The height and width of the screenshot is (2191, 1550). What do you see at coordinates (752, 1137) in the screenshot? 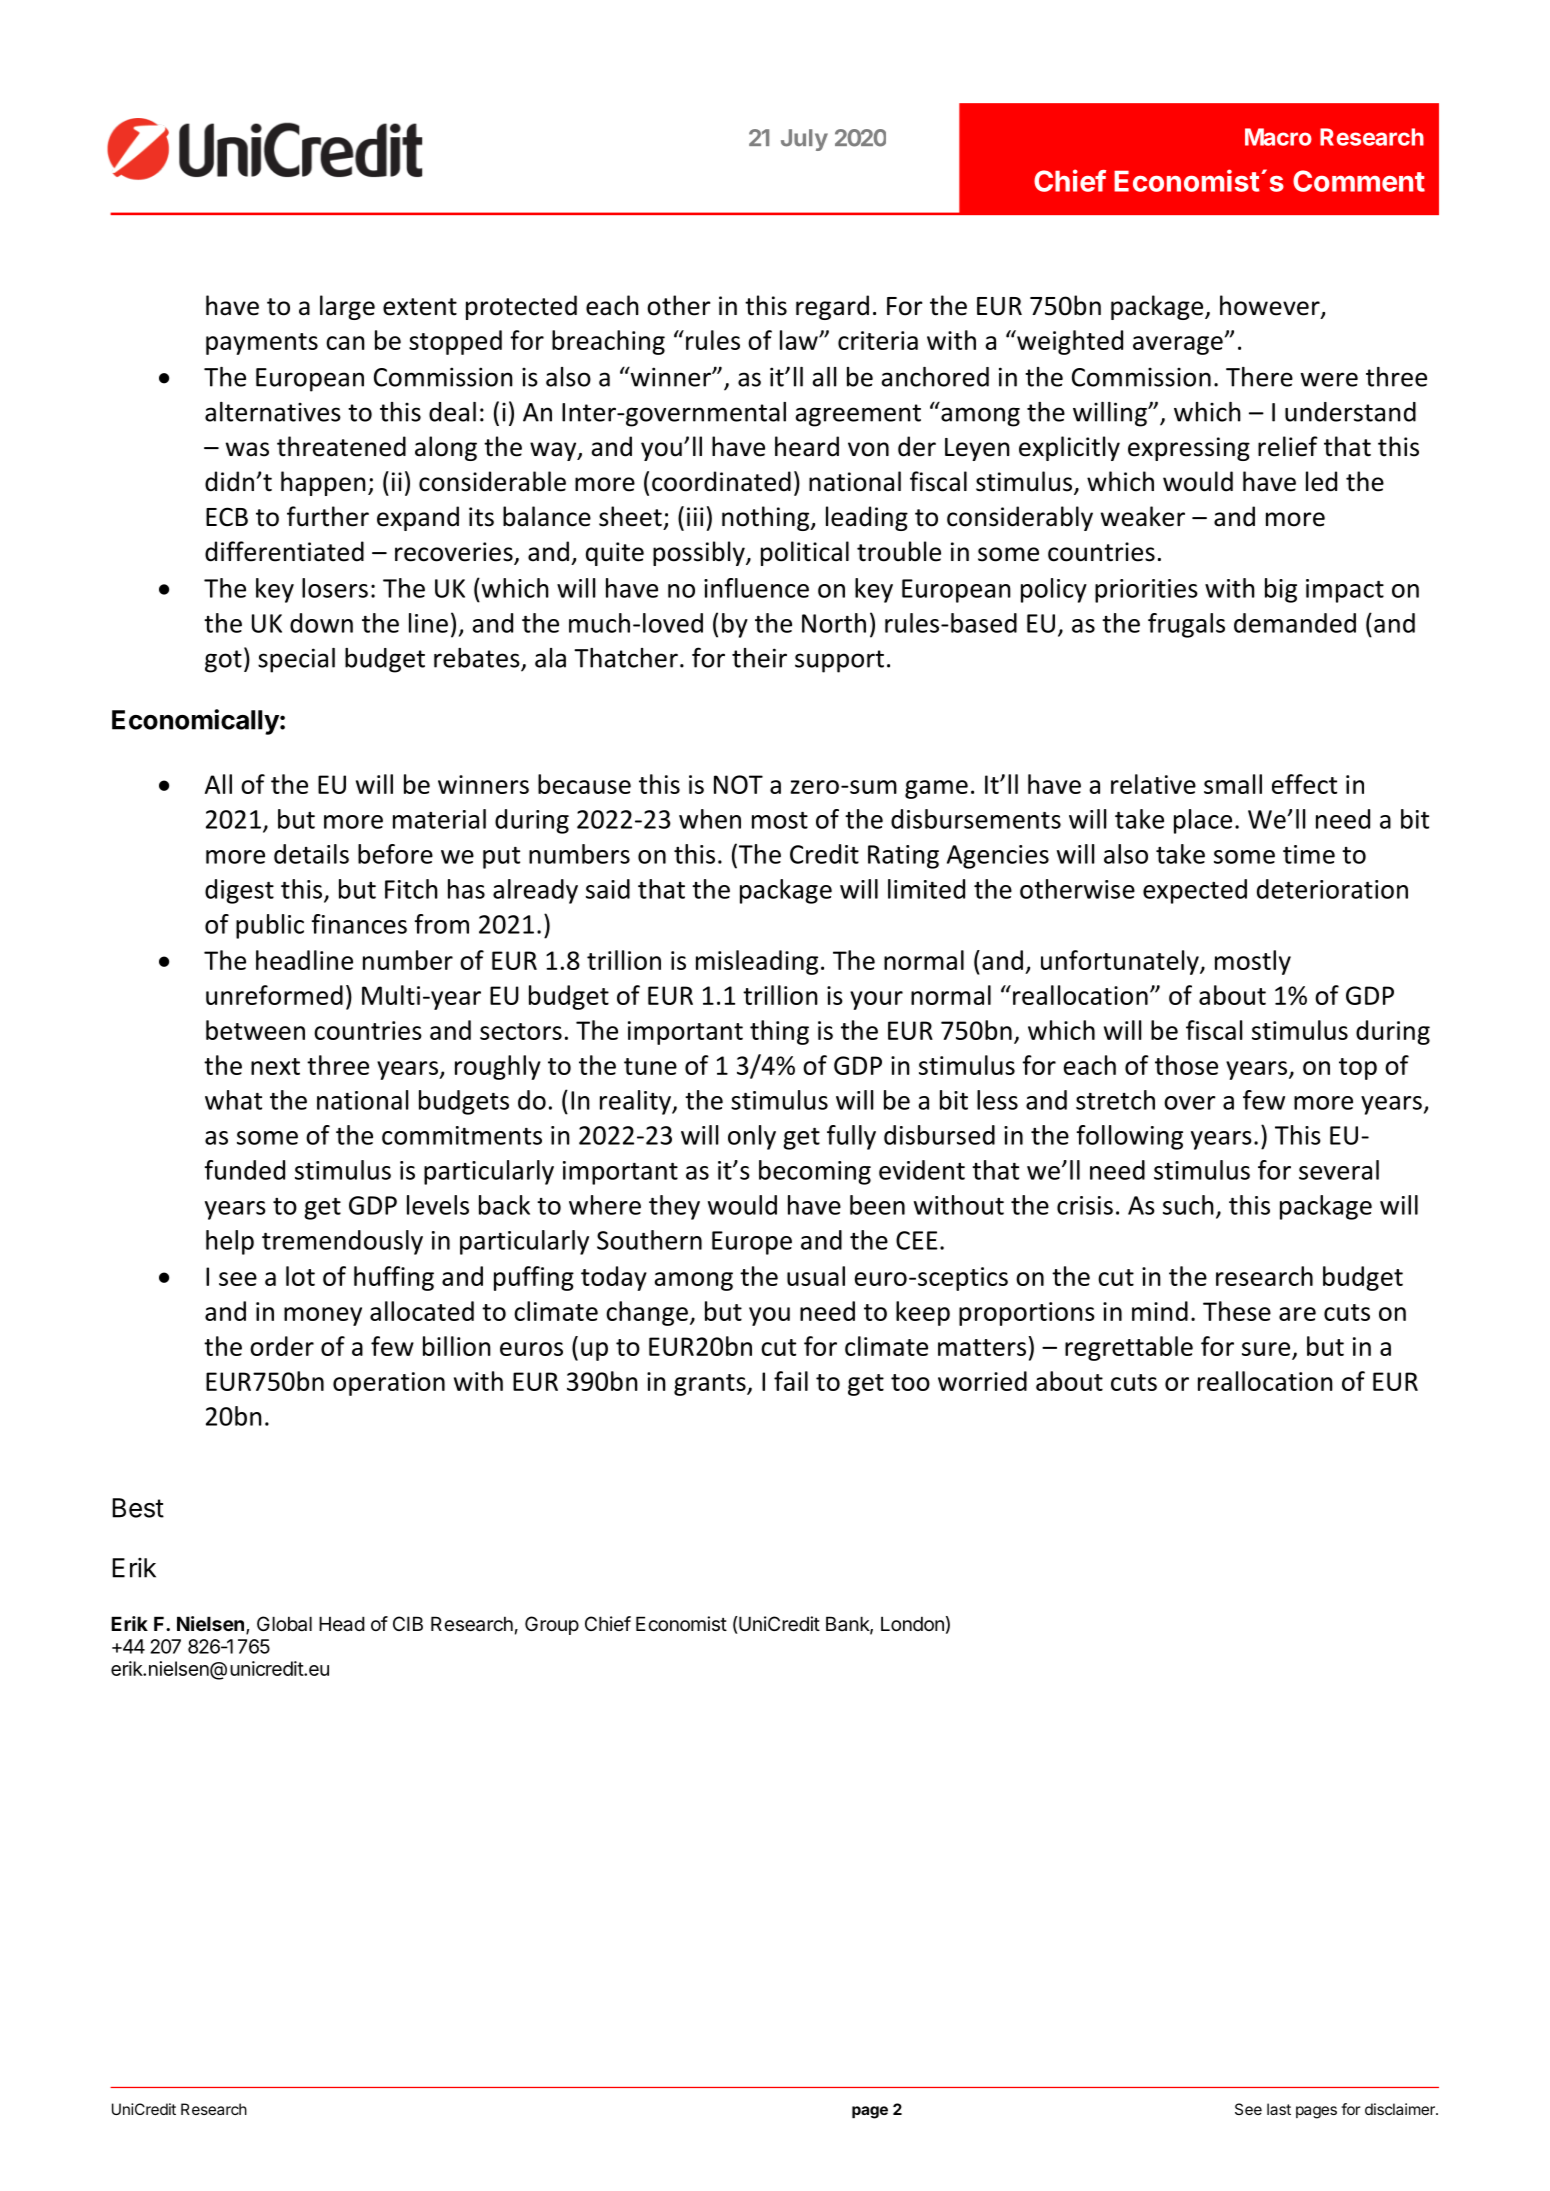
I see `only` at bounding box center [752, 1137].
